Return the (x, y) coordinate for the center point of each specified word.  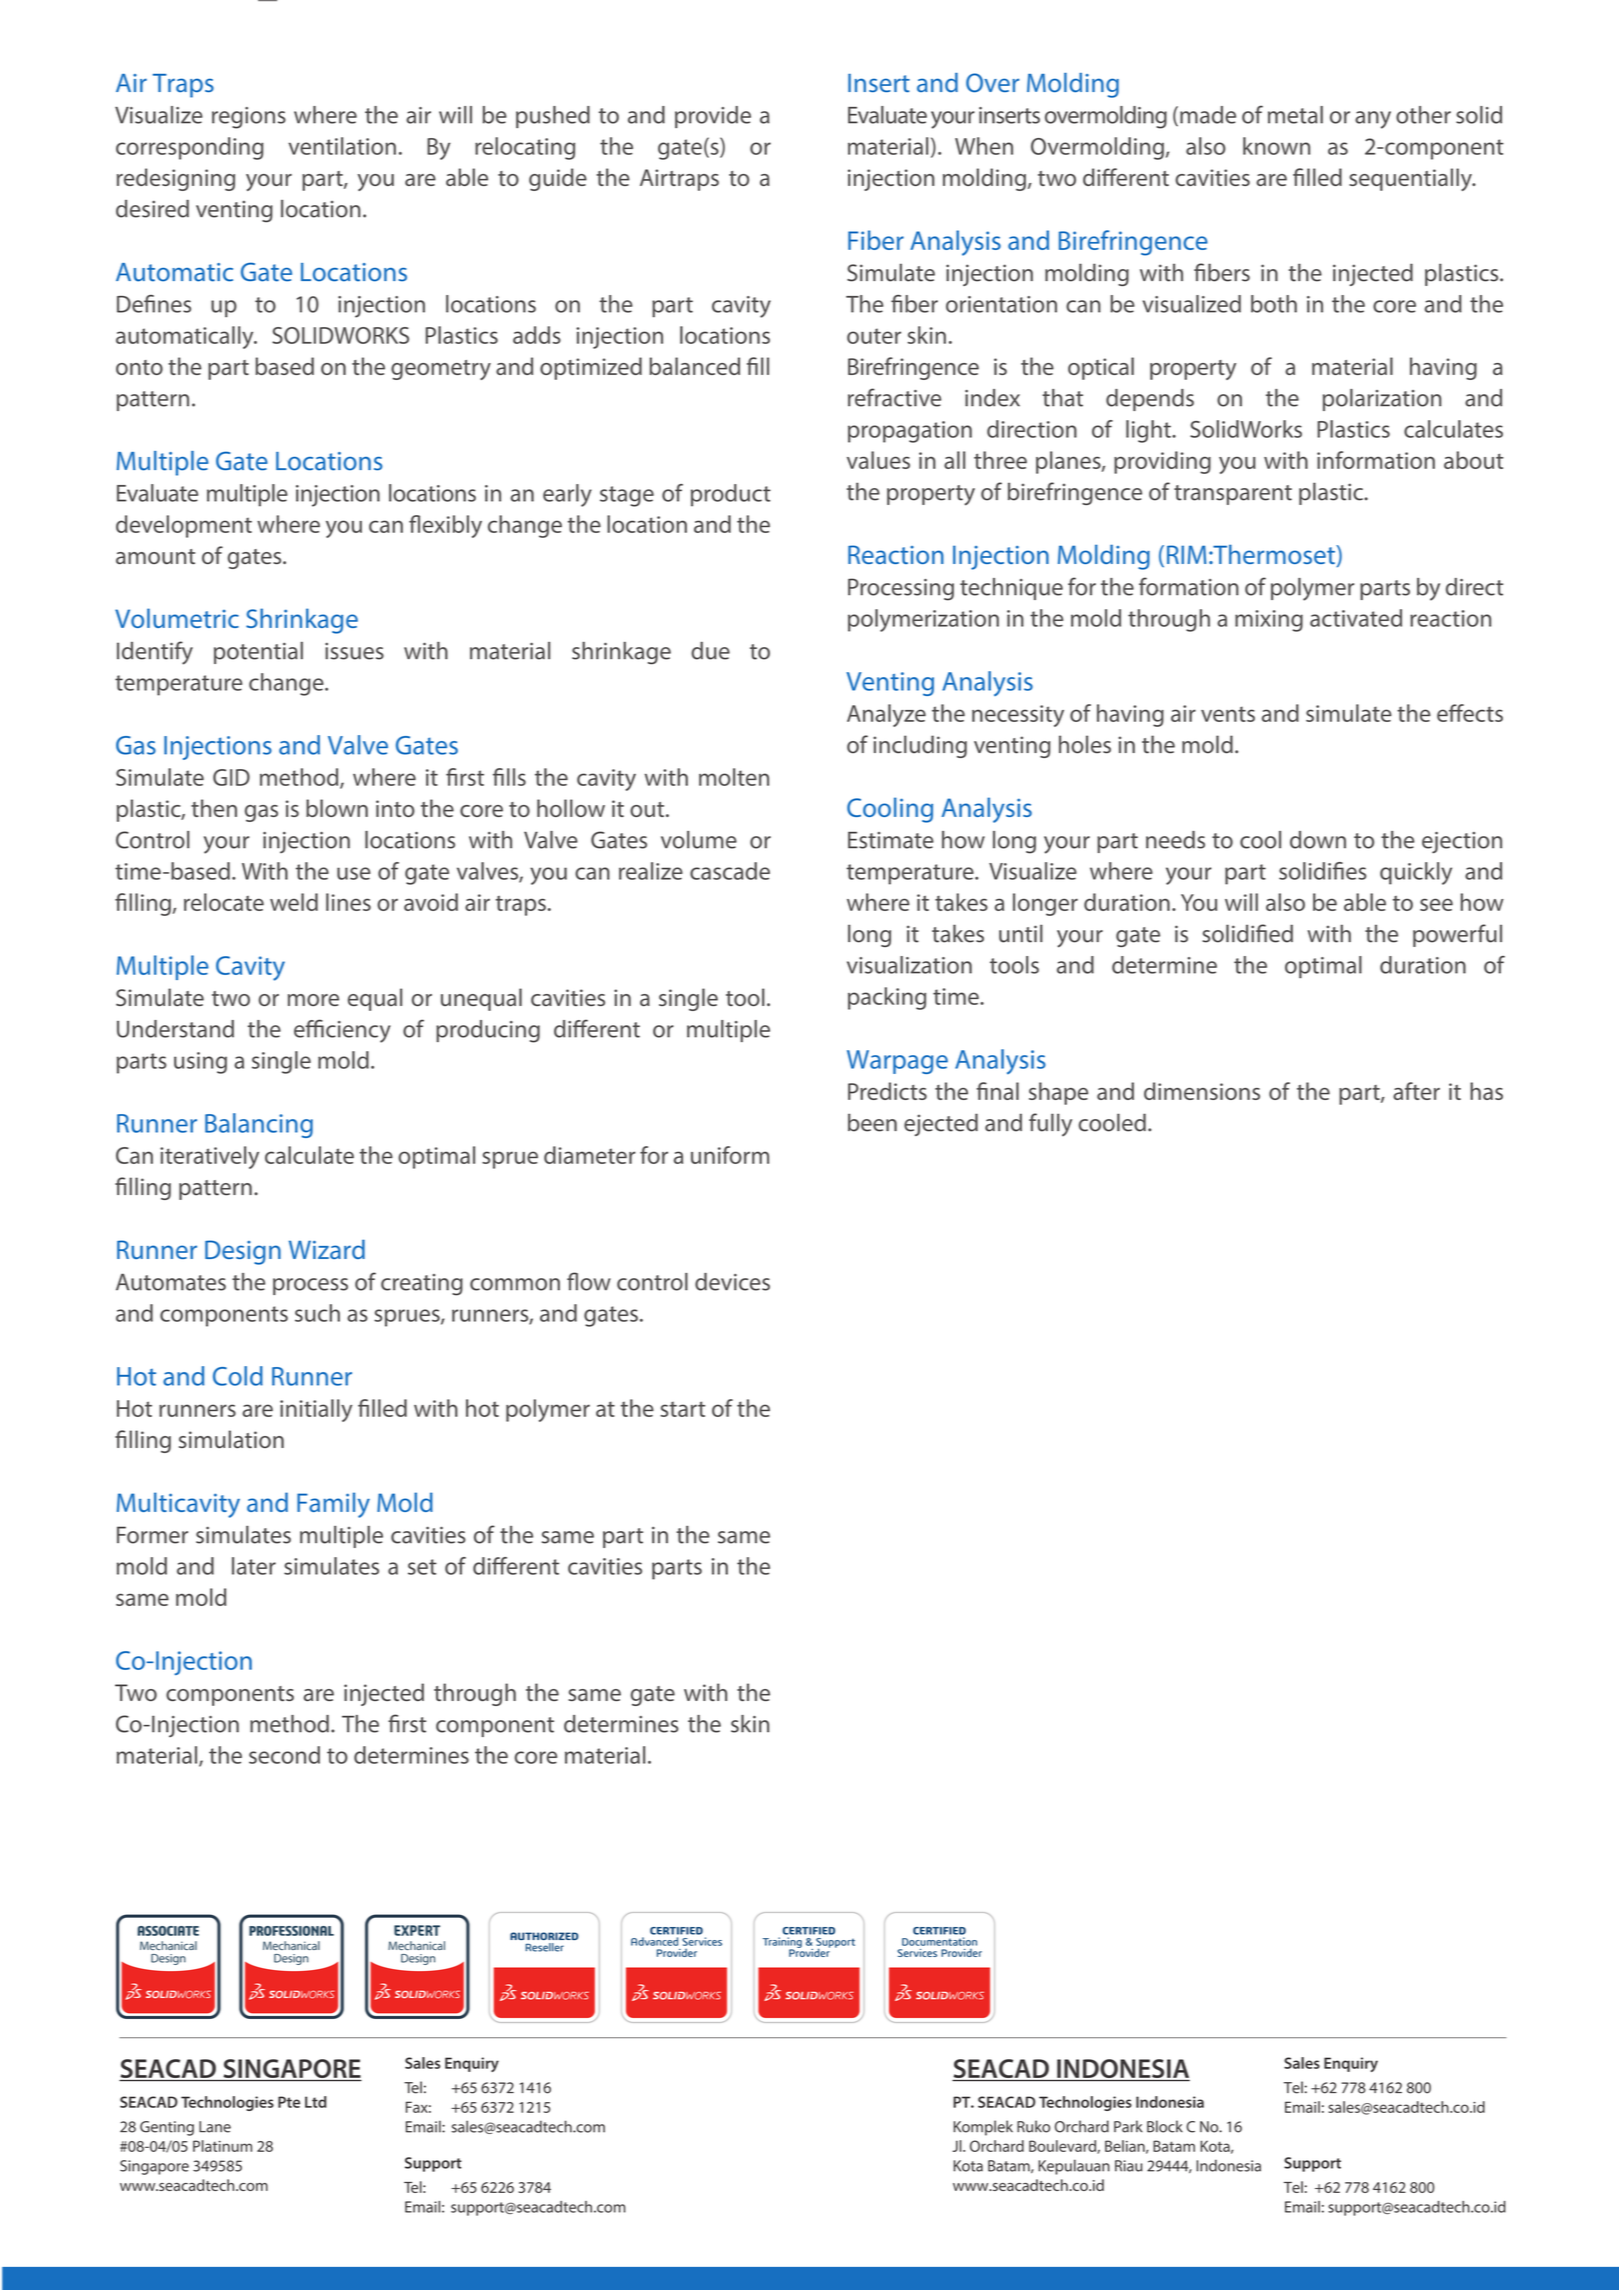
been (872, 1122)
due (710, 651)
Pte (289, 2102)
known (1276, 146)
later (254, 1566)
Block (1165, 2126)
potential (258, 653)
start (682, 1409)
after (1416, 1091)
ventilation (342, 146)
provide (713, 117)
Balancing (259, 1125)
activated (1356, 618)
